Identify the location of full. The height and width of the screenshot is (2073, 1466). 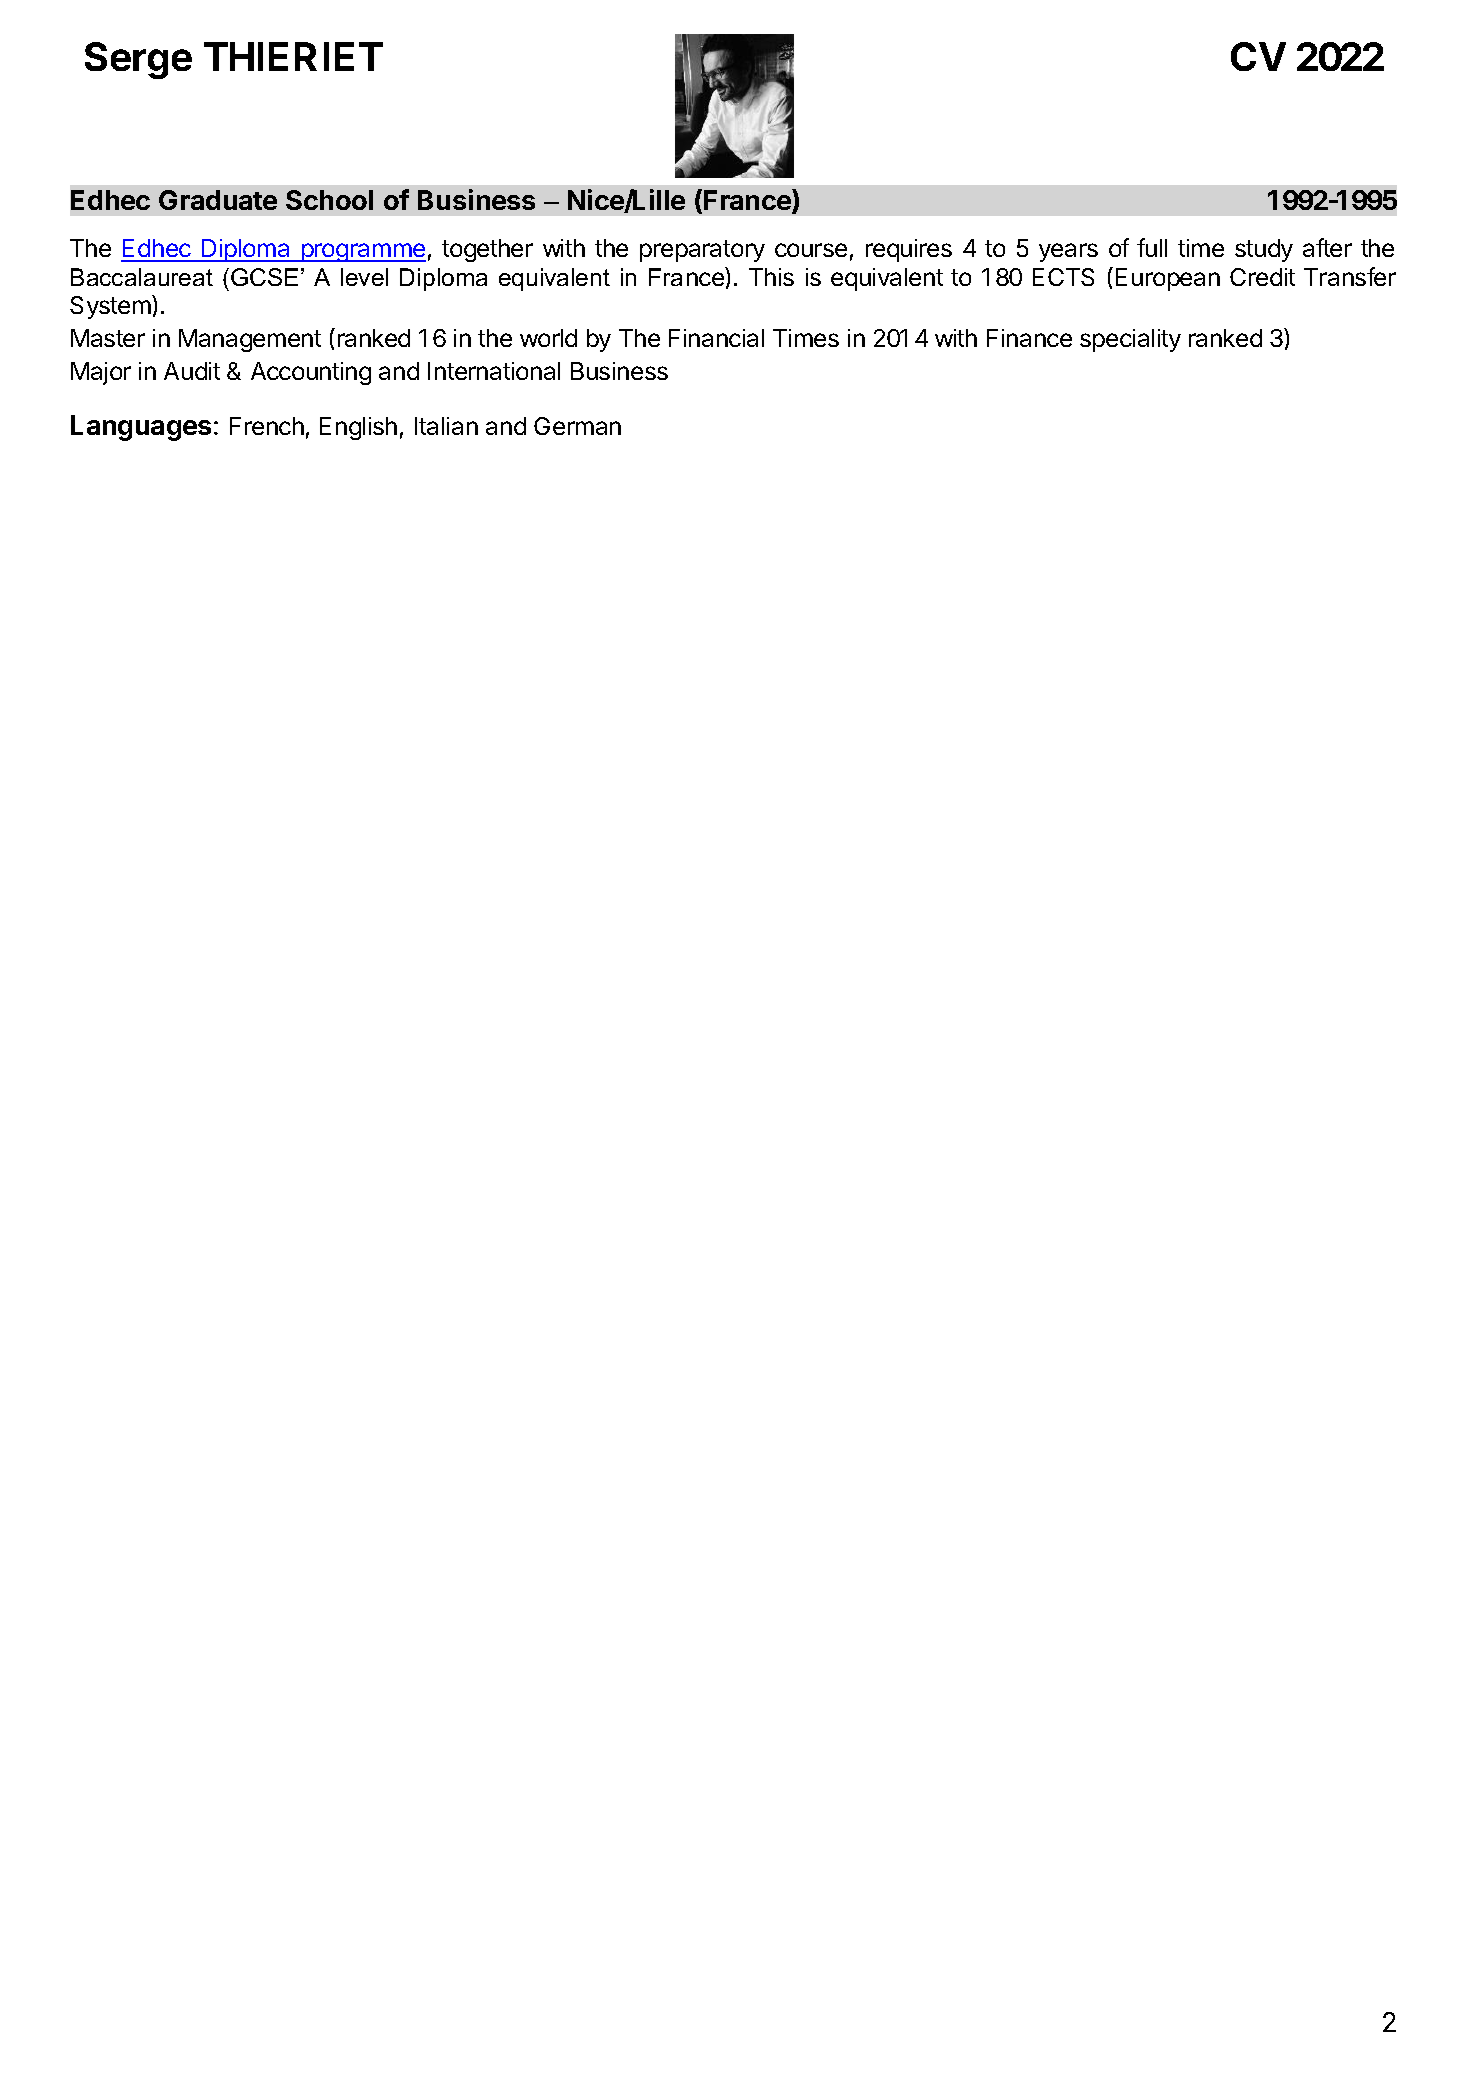
(1152, 247).
